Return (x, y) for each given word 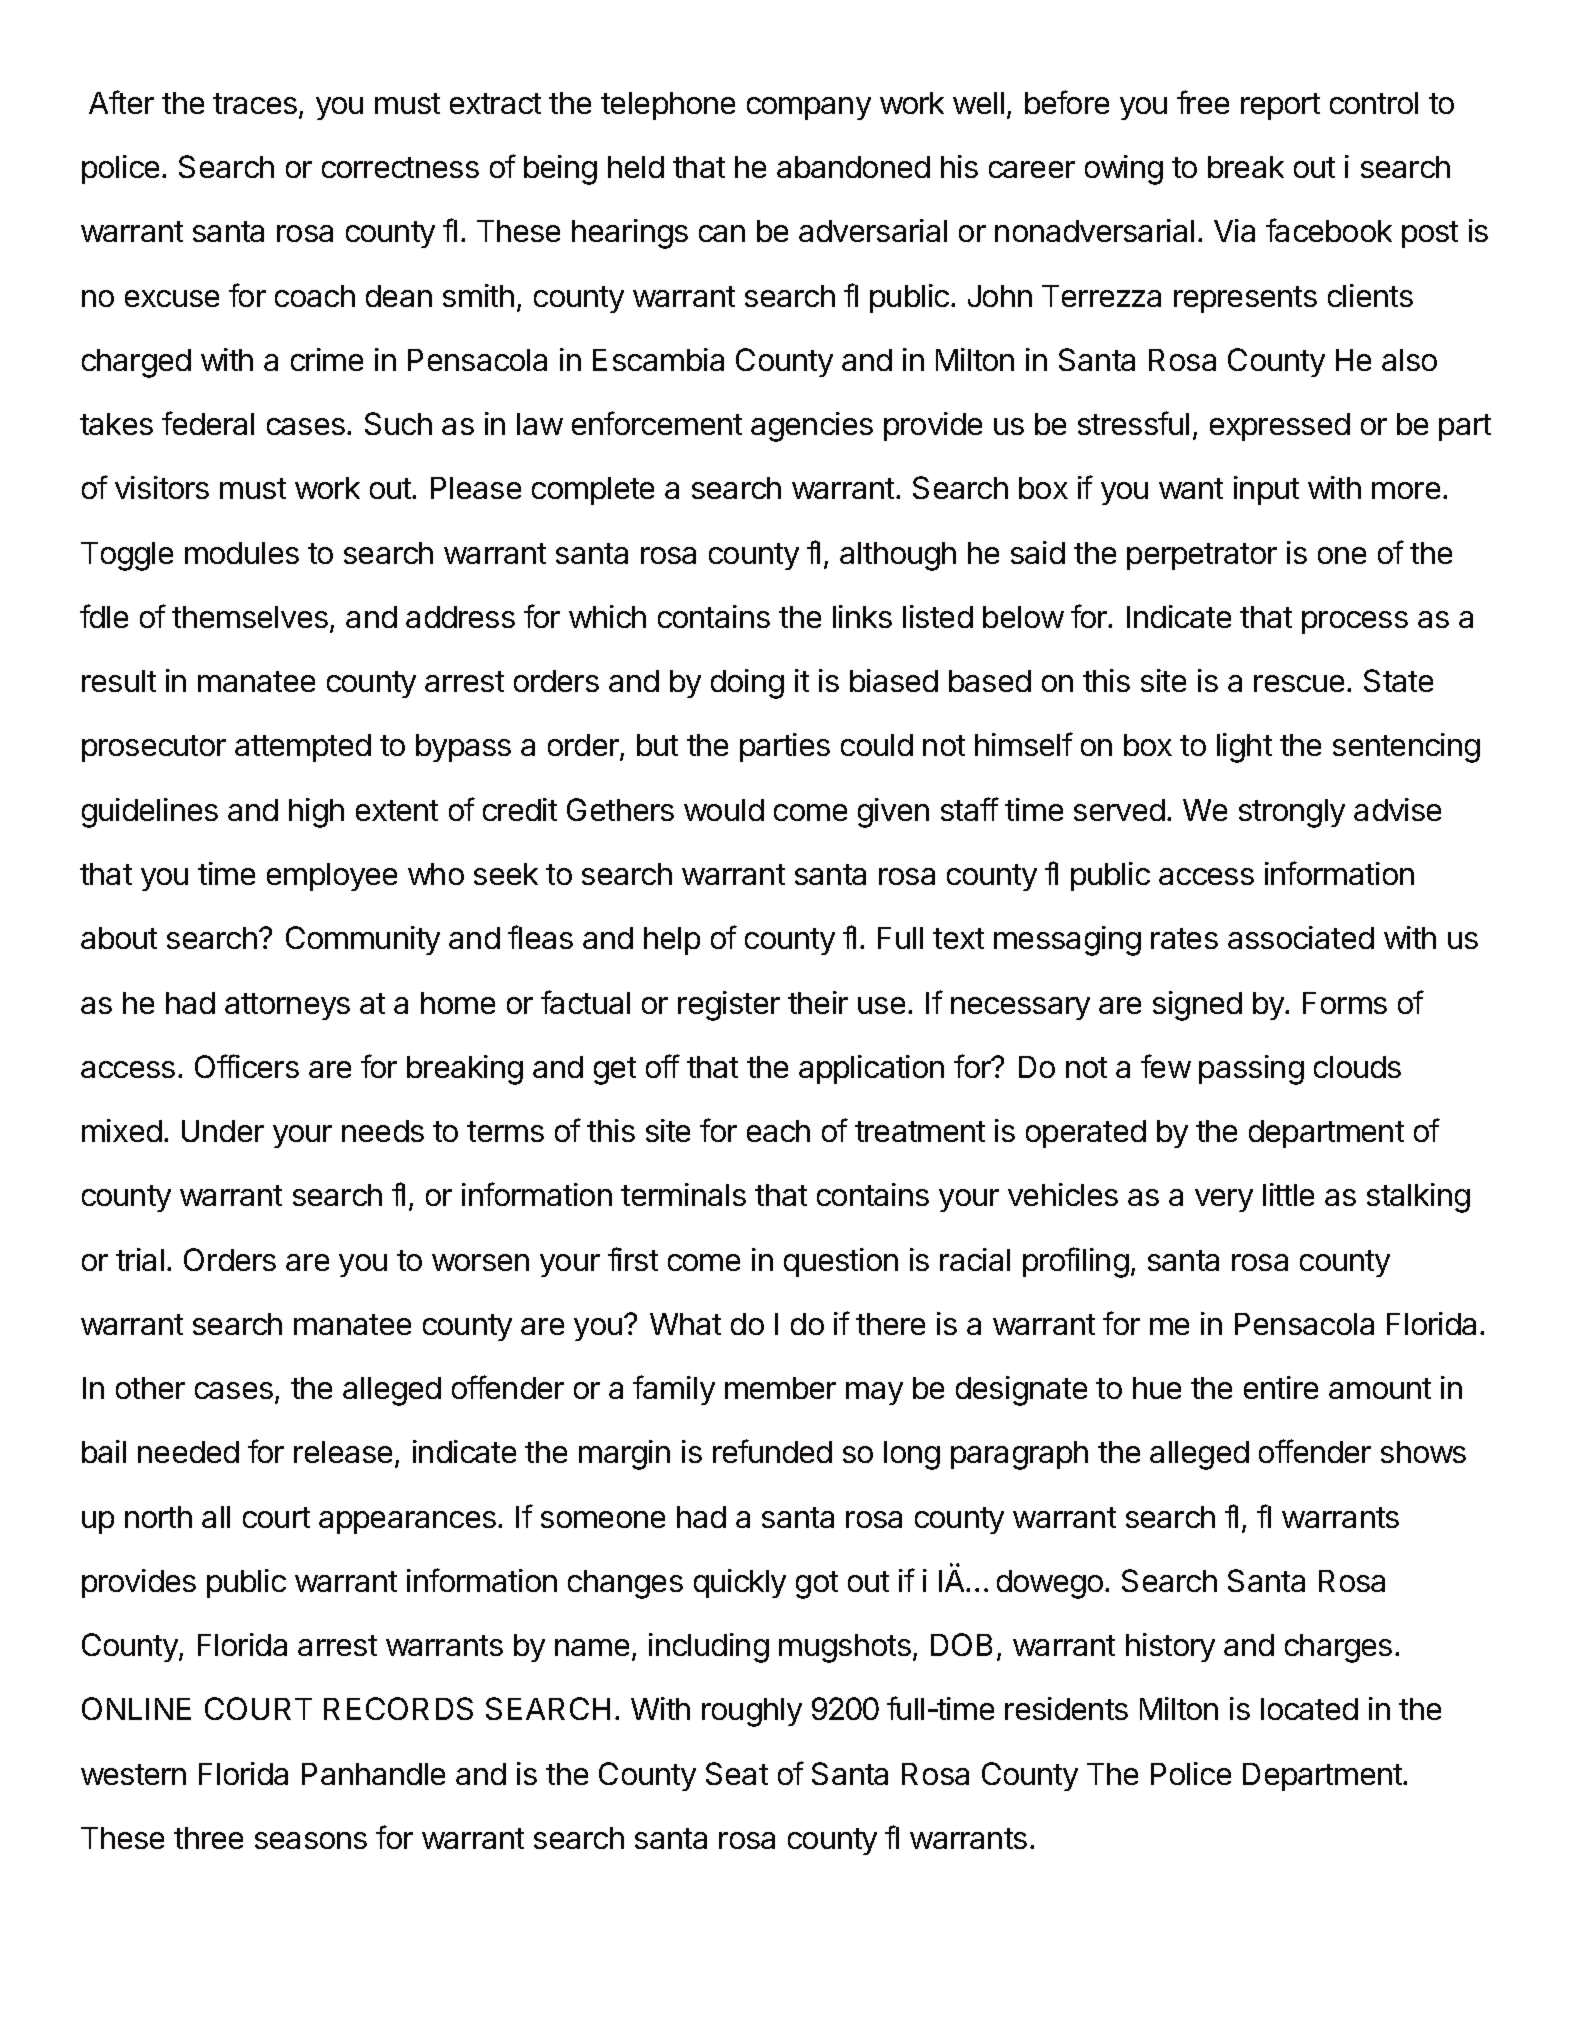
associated (1301, 937)
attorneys (287, 1006)
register (729, 1006)
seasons (311, 1840)
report (1280, 106)
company (809, 108)
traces (255, 103)
